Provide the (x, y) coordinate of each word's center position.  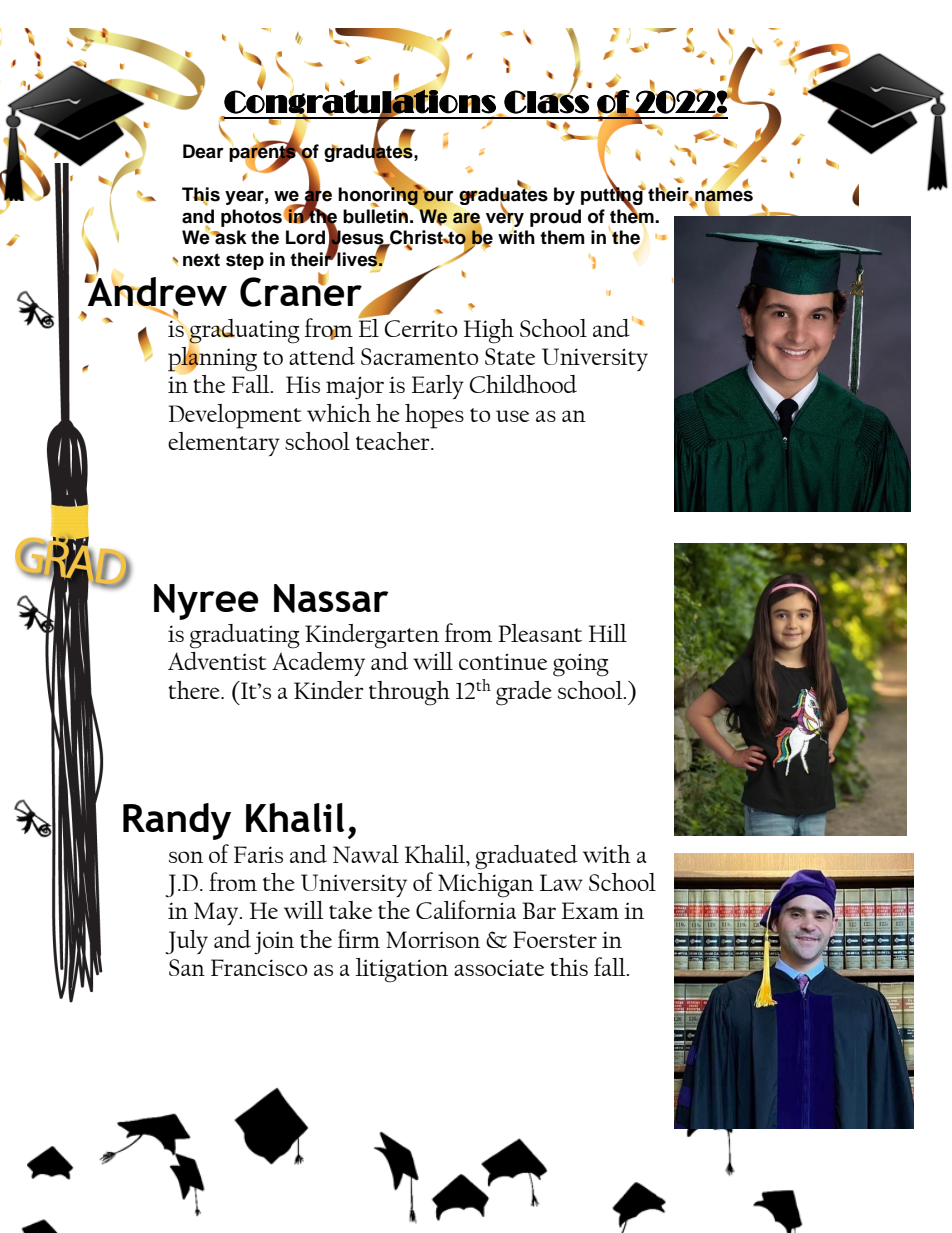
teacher (394, 441)
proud (555, 218)
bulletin (375, 215)
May (217, 913)
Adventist (217, 661)
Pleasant (540, 633)
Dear (203, 151)
